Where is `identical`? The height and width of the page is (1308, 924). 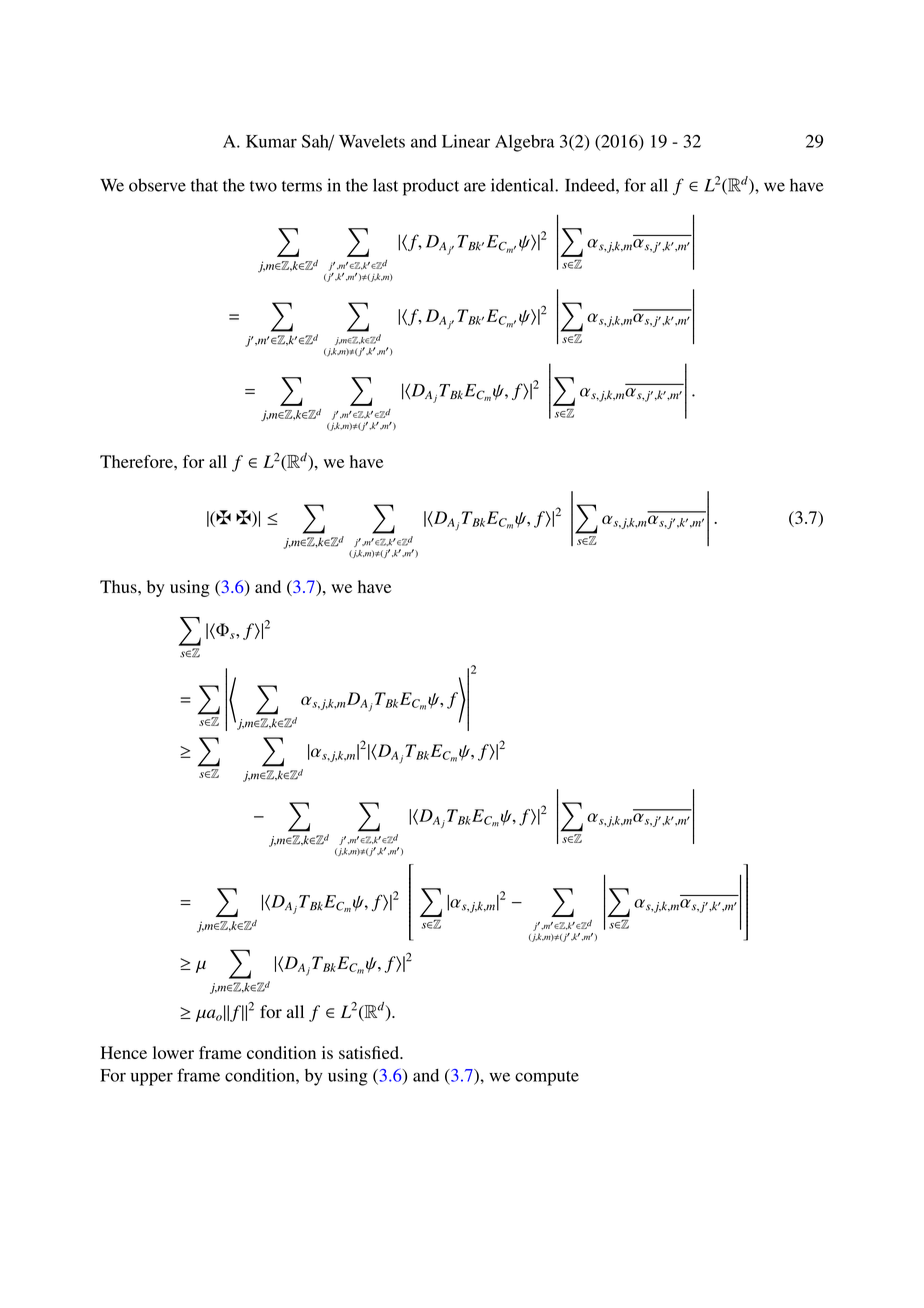
identical is located at coordinates (523, 185).
